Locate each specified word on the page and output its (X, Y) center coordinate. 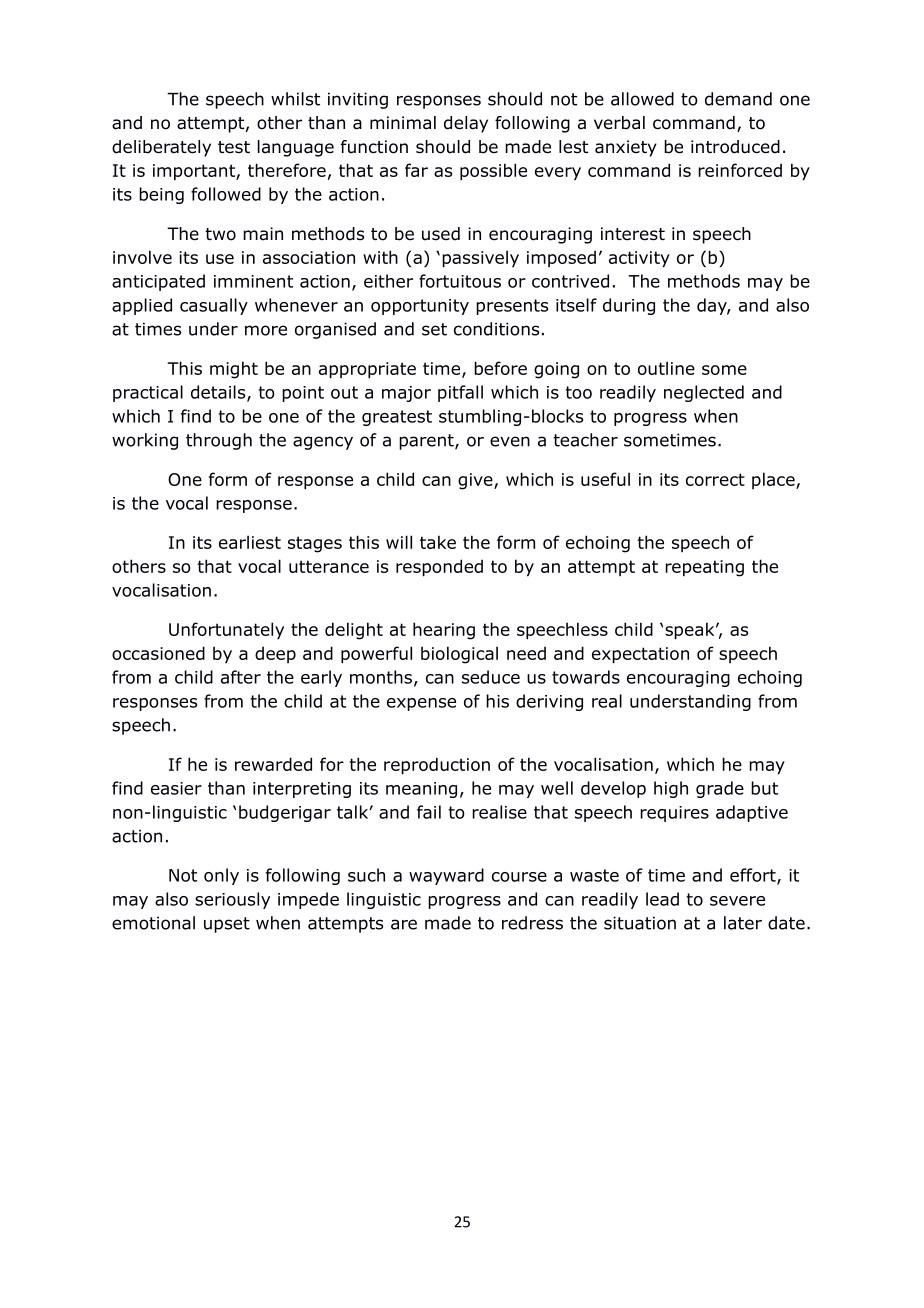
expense (421, 704)
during (629, 306)
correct (715, 479)
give (476, 481)
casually (214, 306)
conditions (496, 329)
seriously (232, 900)
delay (466, 124)
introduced (735, 147)
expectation (640, 655)
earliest (250, 542)
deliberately (161, 148)
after (241, 677)
